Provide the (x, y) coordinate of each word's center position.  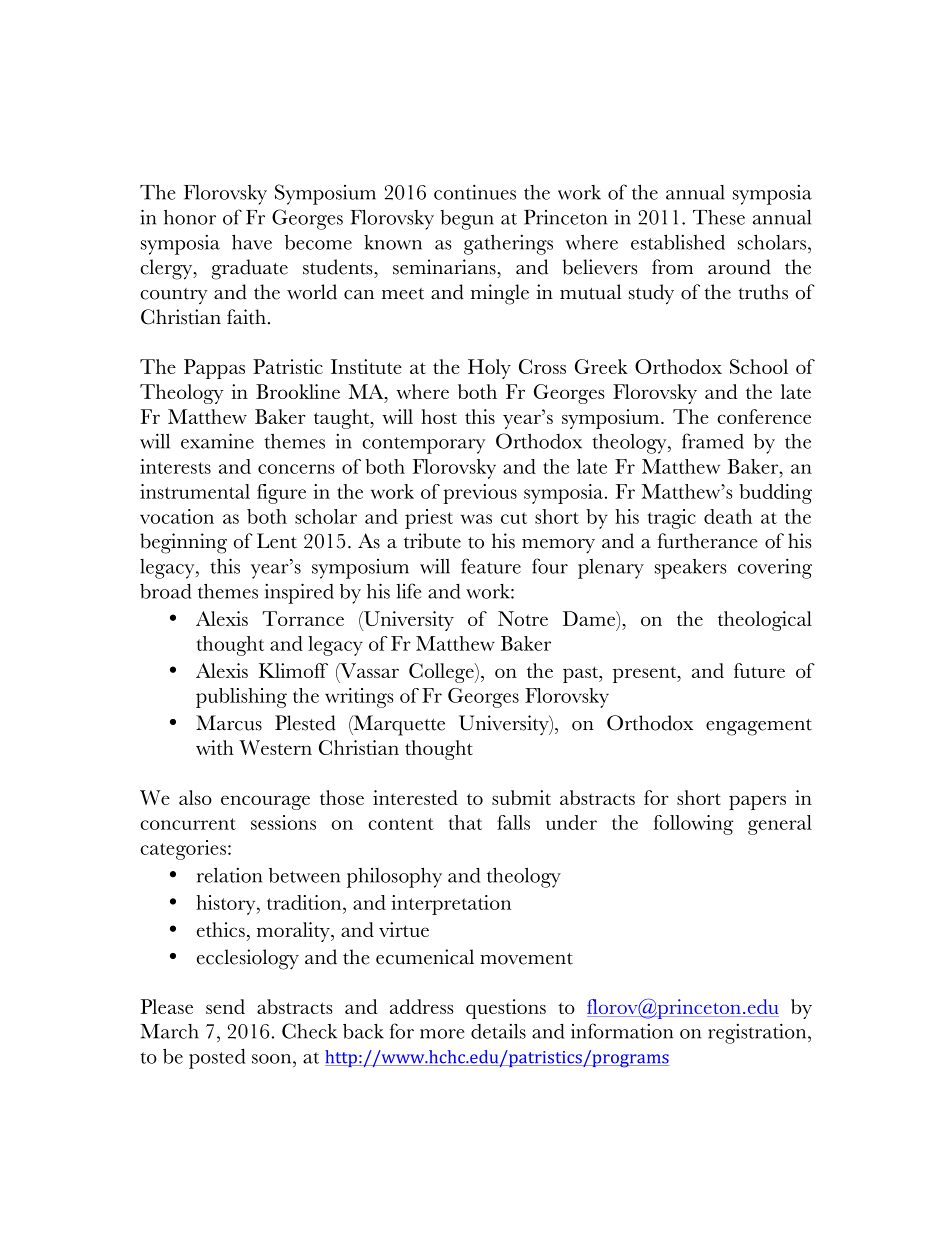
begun (467, 220)
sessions (283, 822)
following (694, 825)
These (719, 217)
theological (765, 621)
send (225, 1006)
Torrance (303, 618)
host (439, 416)
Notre (523, 618)
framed (713, 441)
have (252, 242)
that (465, 822)
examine (217, 441)
